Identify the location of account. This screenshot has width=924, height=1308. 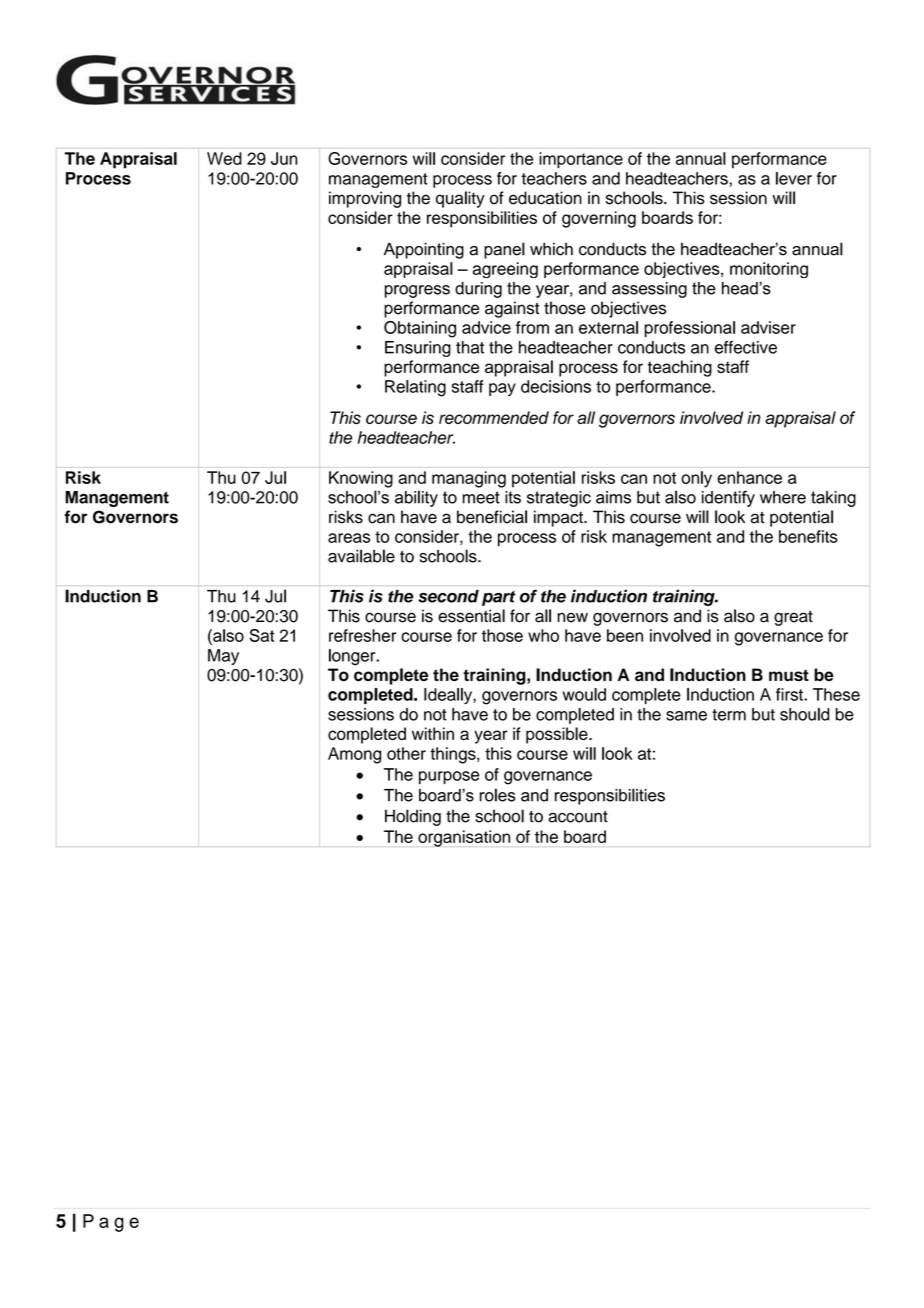
(578, 817).
